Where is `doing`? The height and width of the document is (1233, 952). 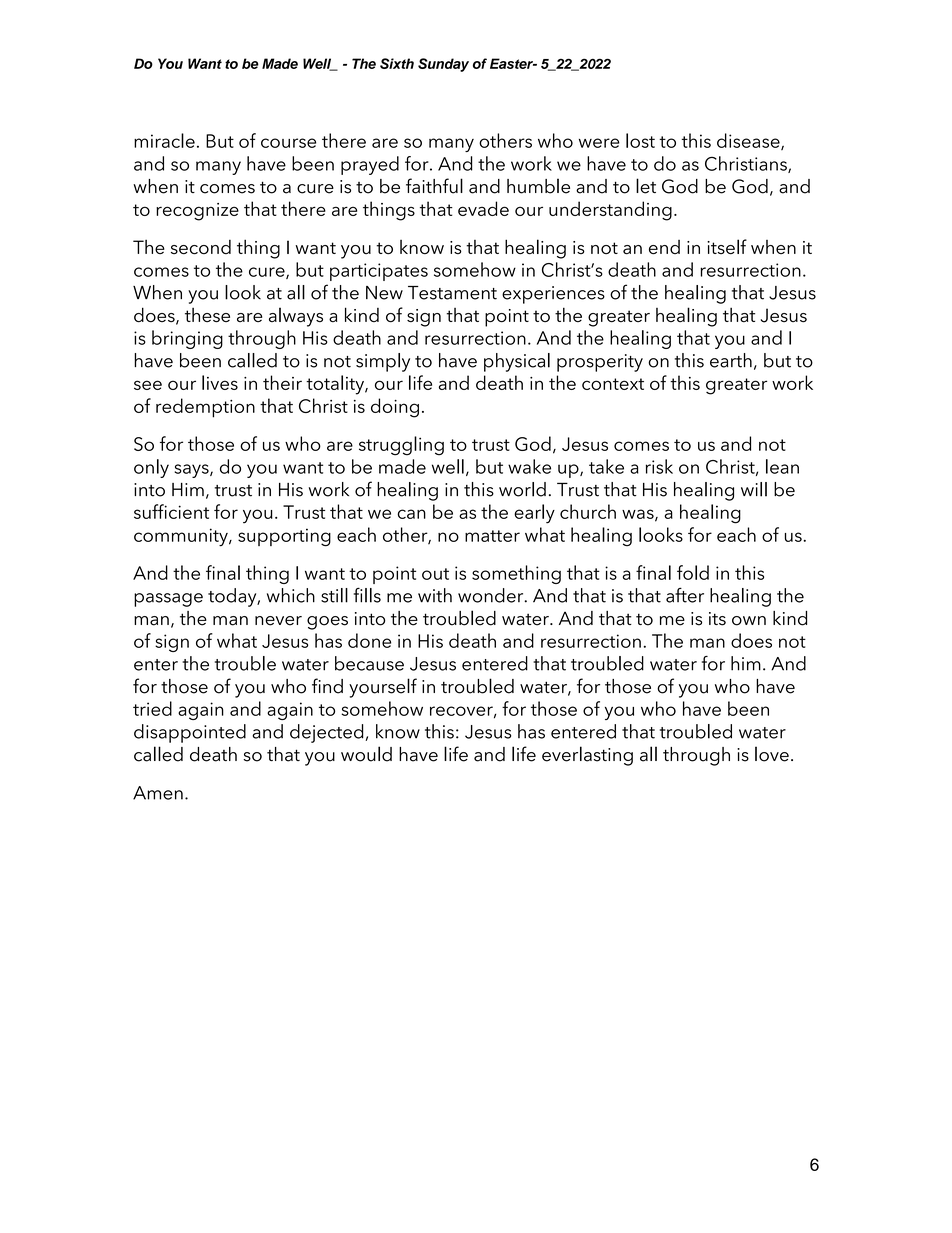
doing is located at coordinates (395, 408).
